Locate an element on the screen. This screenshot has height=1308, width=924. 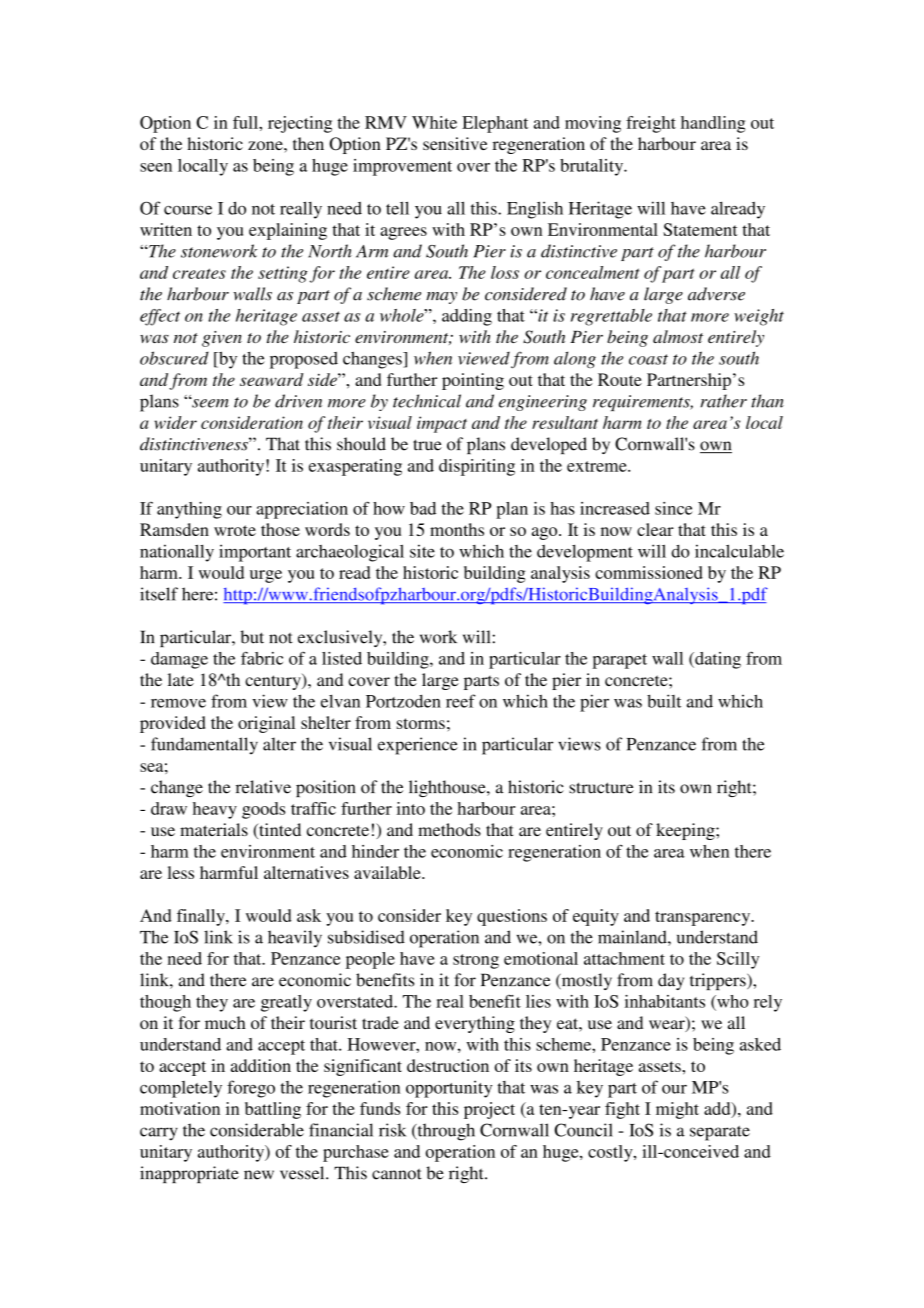
inappropriate is located at coordinates (189, 1174).
